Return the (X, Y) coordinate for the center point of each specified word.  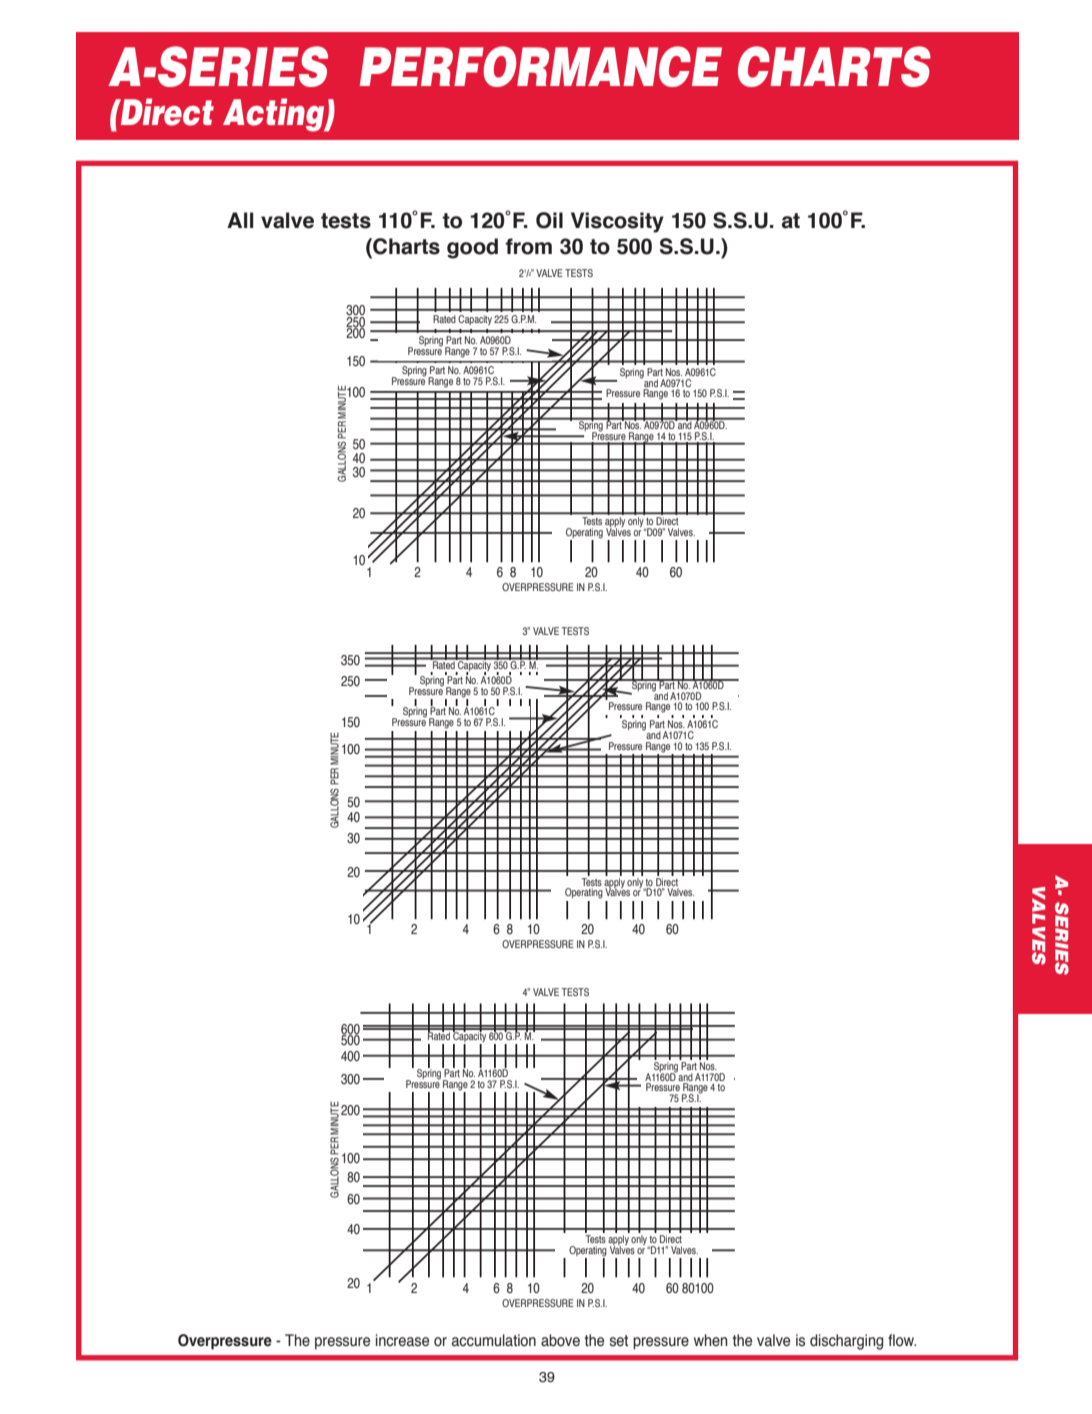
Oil (549, 220)
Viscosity (617, 222)
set (619, 1341)
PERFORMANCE (541, 66)
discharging (846, 1342)
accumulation (494, 1340)
